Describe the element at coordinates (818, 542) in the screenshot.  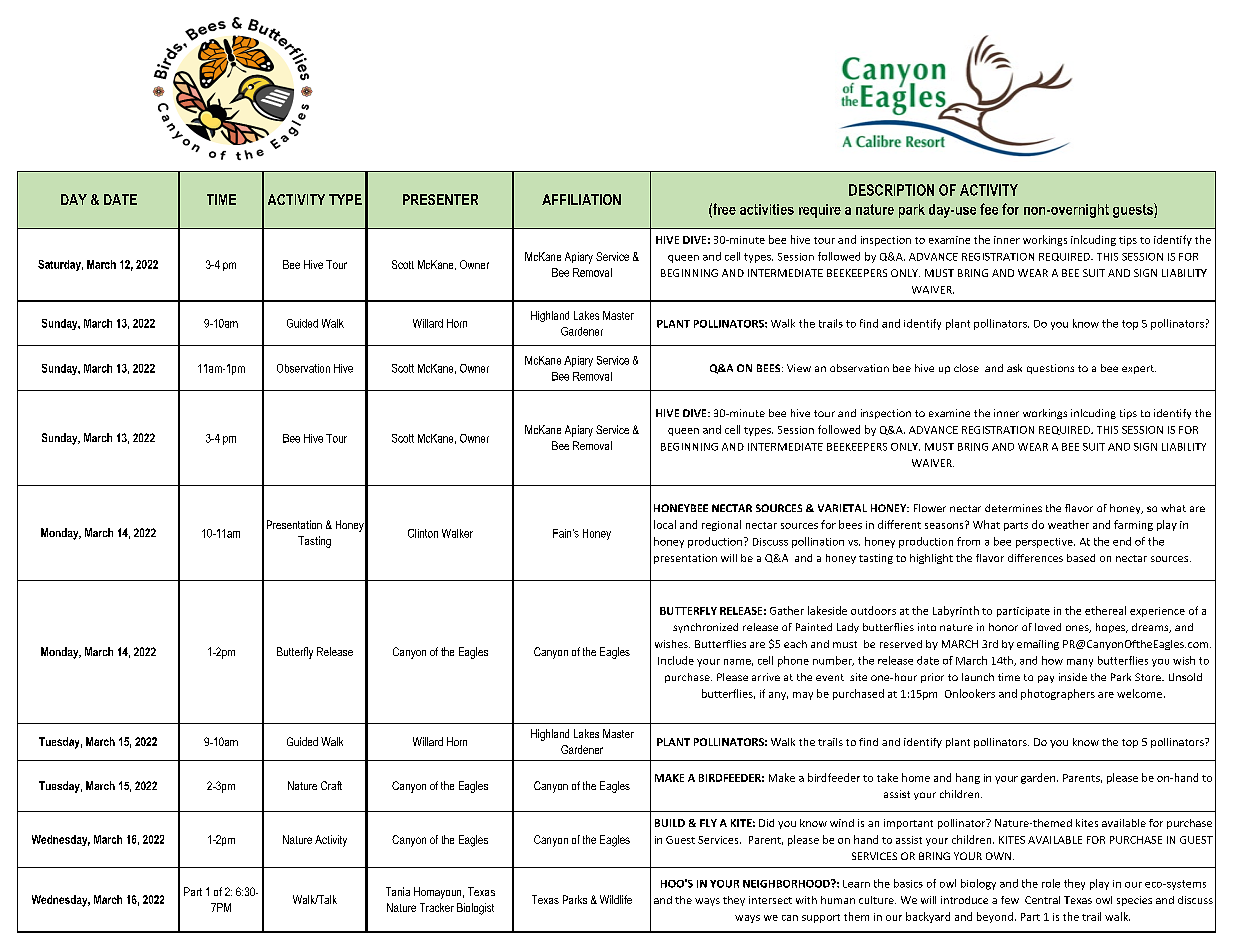
I see `pollination` at that location.
